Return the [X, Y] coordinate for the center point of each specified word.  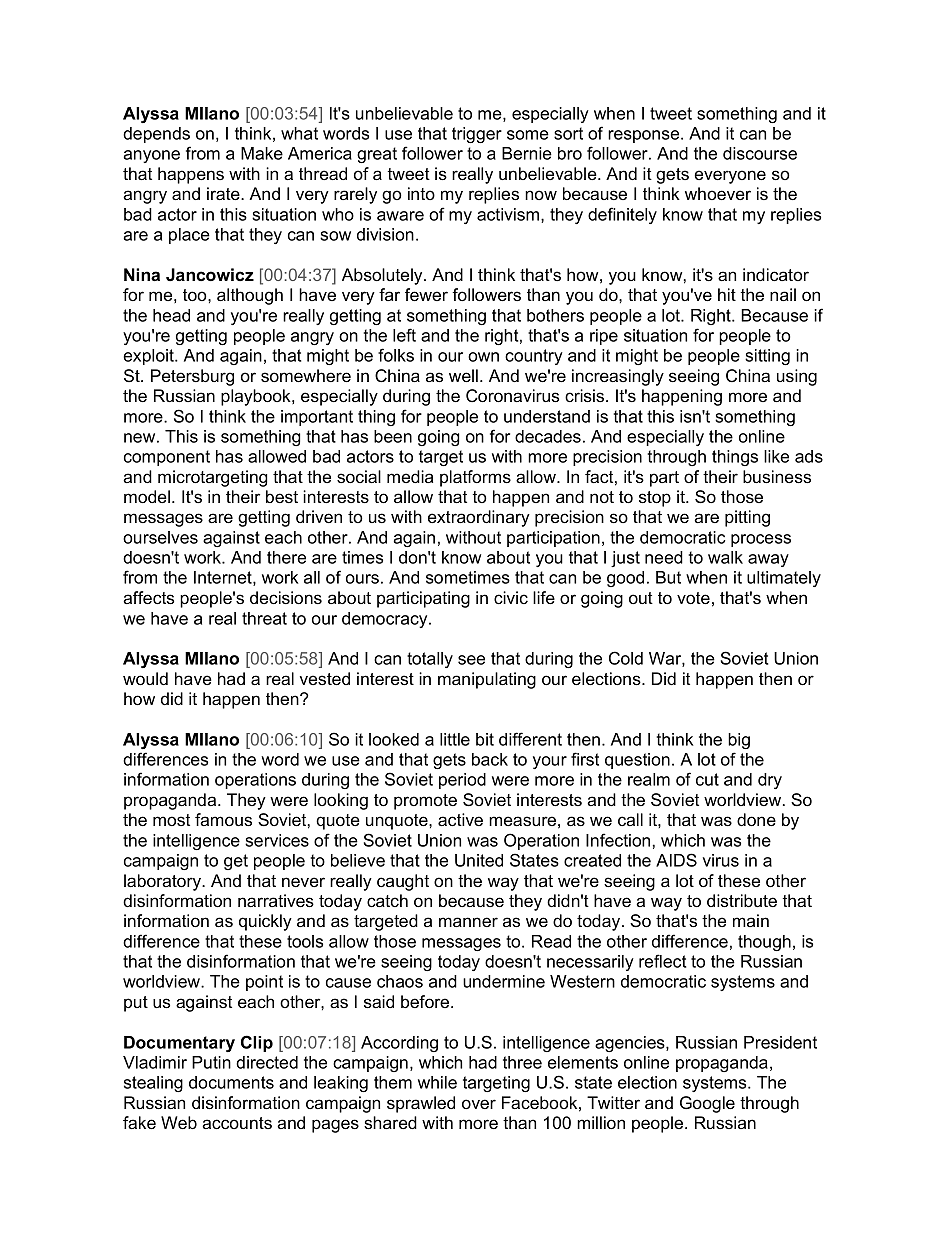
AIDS [676, 860]
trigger [477, 135]
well [463, 375]
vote [693, 598]
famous [223, 819]
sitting [767, 357]
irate [224, 193]
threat [264, 618]
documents [231, 1082]
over [479, 1104]
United [479, 860]
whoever [718, 193]
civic [511, 597]
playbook [257, 397]
